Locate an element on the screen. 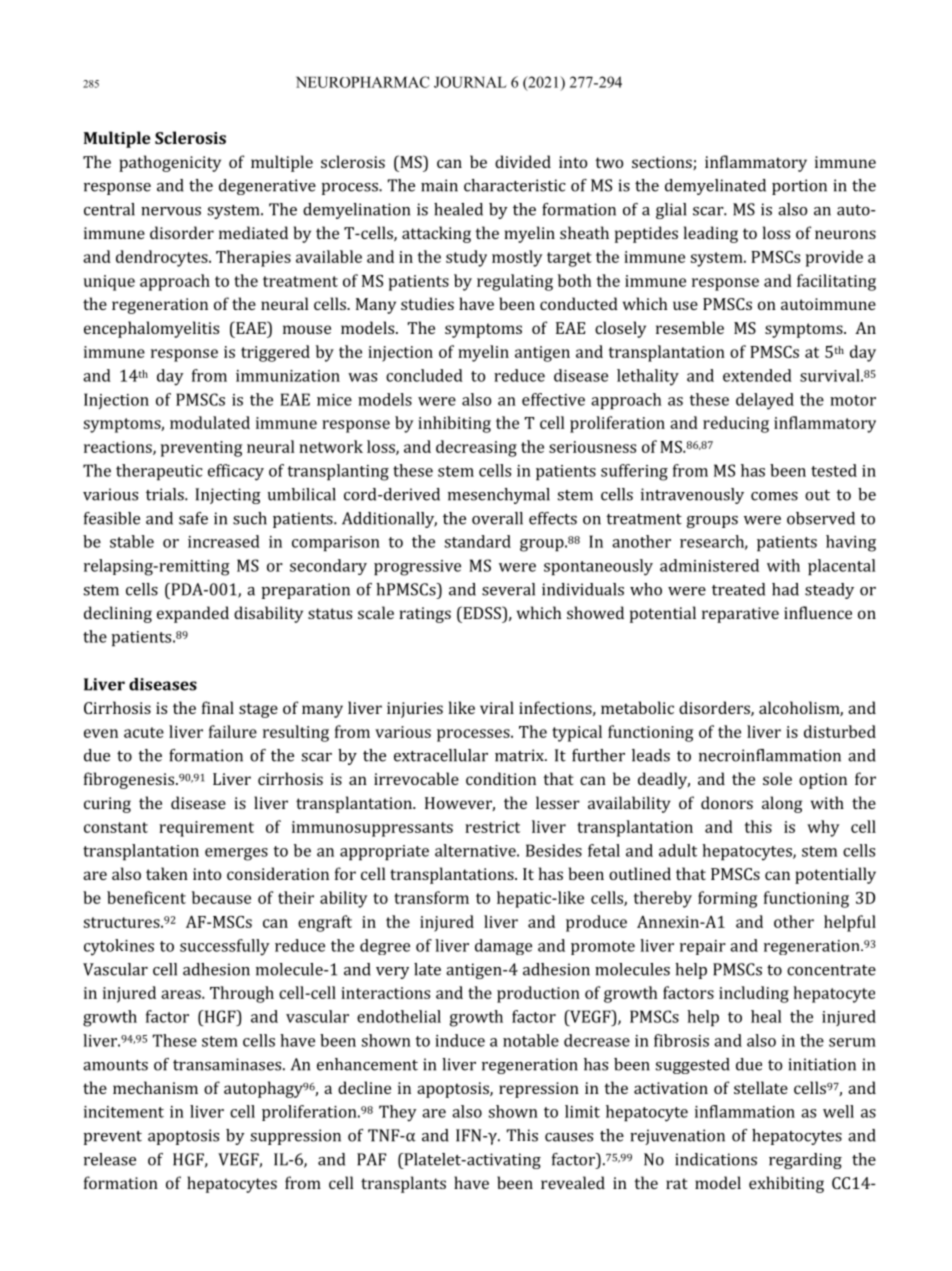 This screenshot has height=1271, width=952. transplants is located at coordinates (403, 1184).
